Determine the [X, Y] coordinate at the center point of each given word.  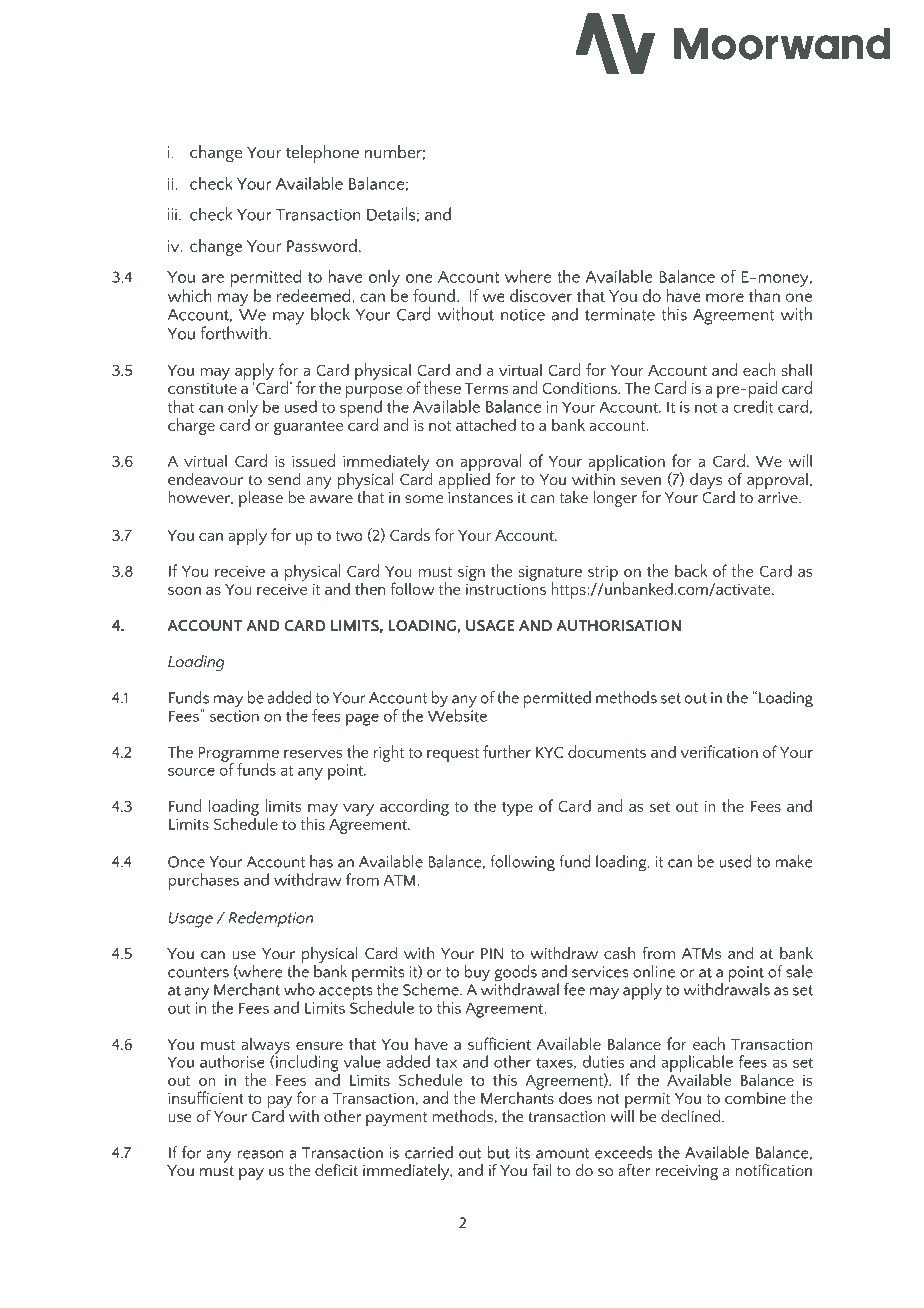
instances [480, 496]
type [517, 809]
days [706, 481]
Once [186, 862]
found [434, 295]
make [794, 861]
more [725, 297]
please [261, 499]
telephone [322, 154]
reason [260, 1154]
